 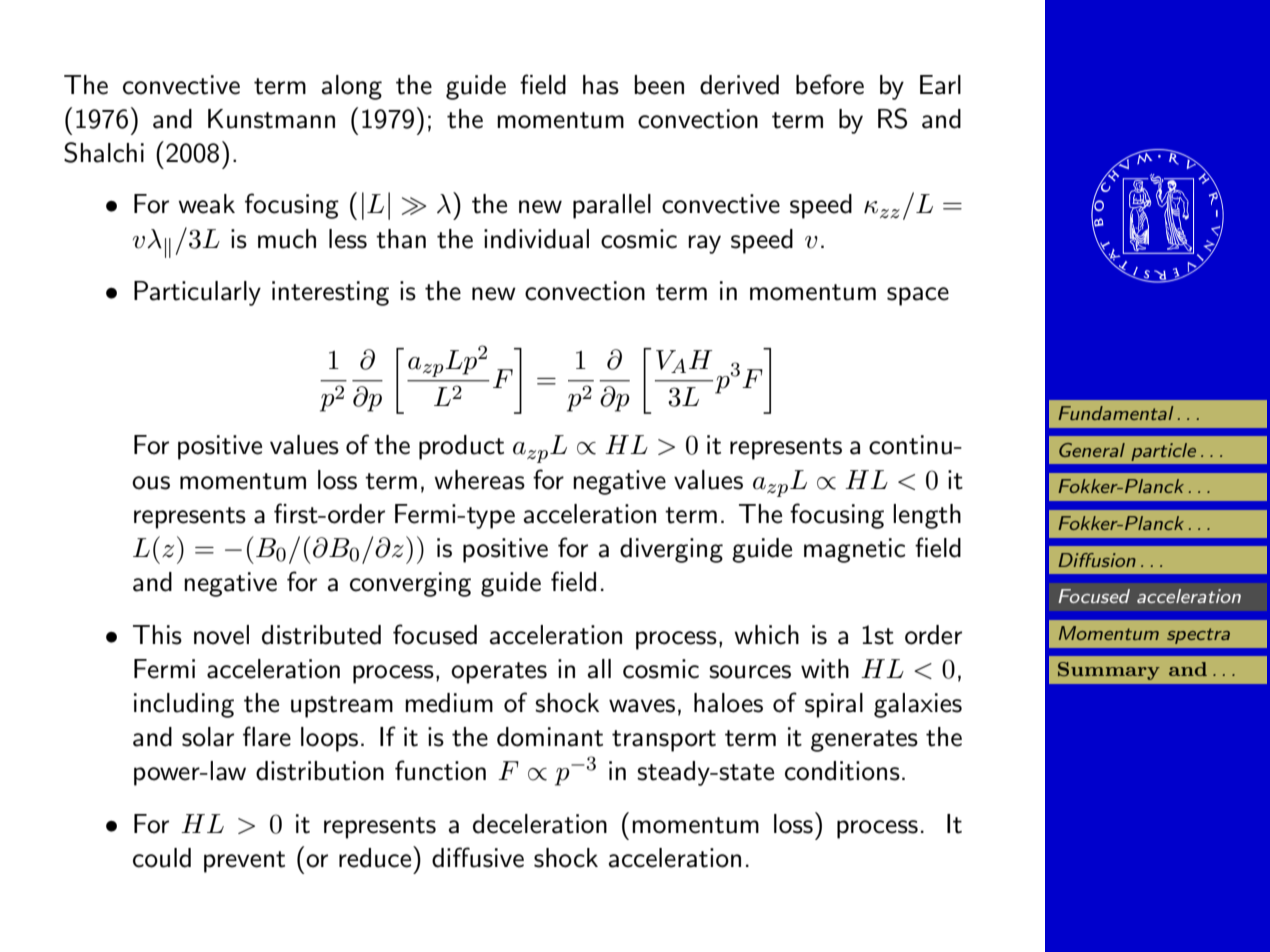 I want to click on prevent, so click(x=244, y=862).
